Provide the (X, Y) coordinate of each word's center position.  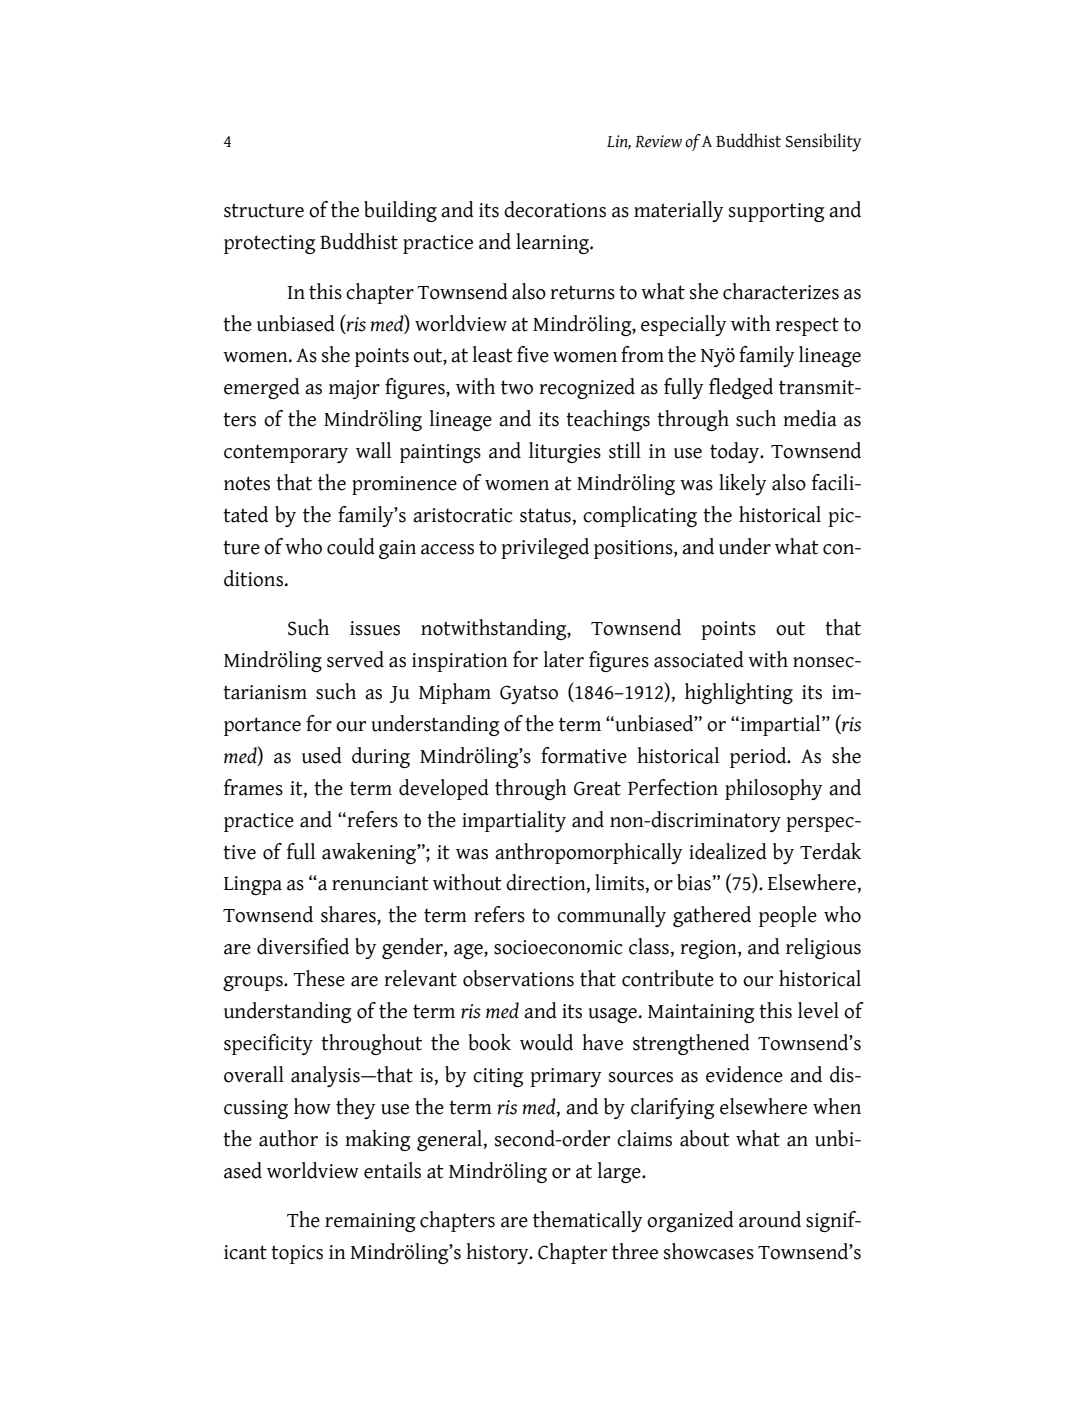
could (351, 546)
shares (349, 915)
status (546, 515)
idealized (728, 851)
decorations (555, 209)
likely (743, 484)
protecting (270, 244)
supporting (777, 212)
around (770, 1219)
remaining (370, 1222)
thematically (588, 1221)
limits (620, 882)
